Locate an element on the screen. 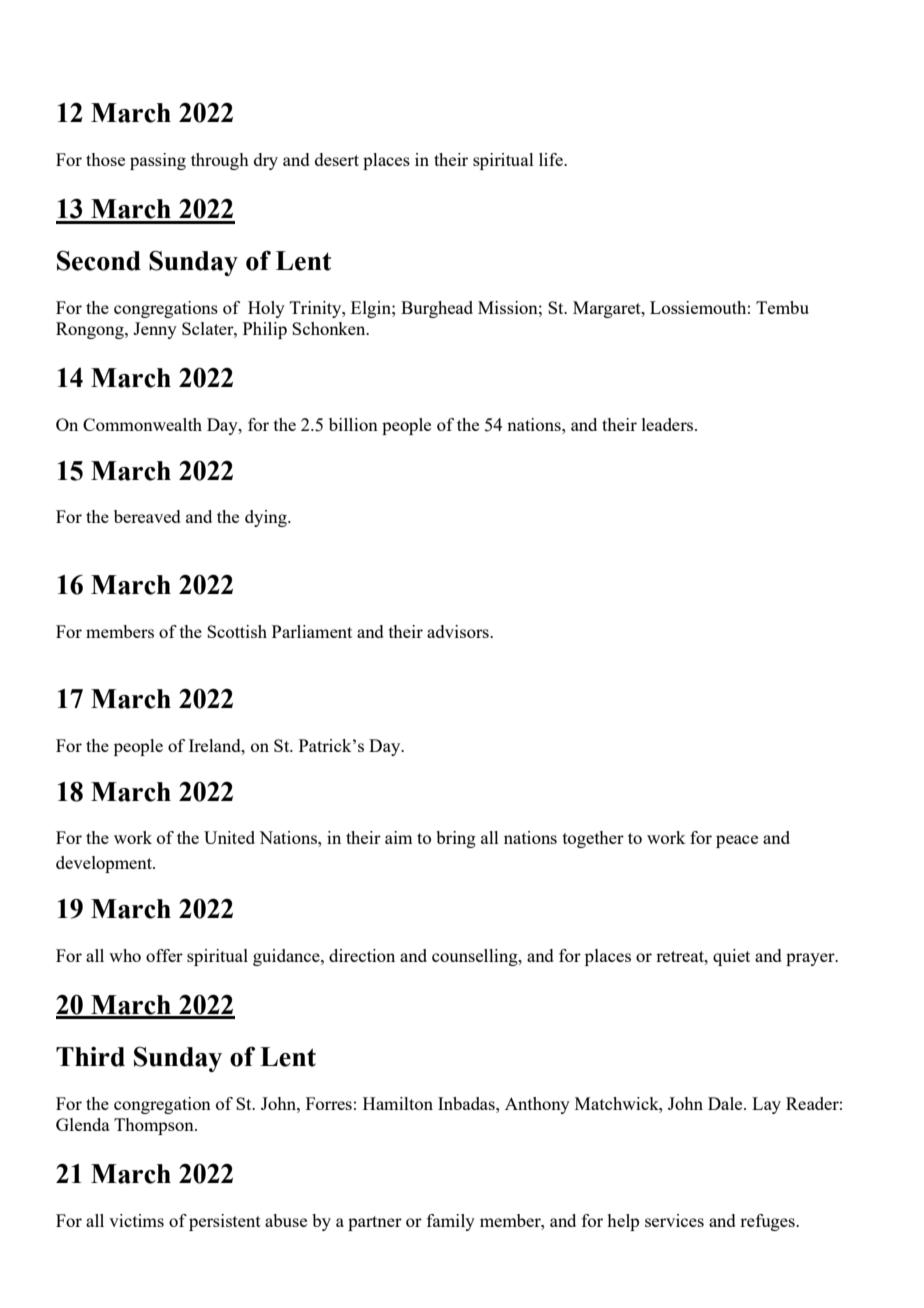 This screenshot has height=1308, width=924. victims is located at coordinates (136, 1220).
